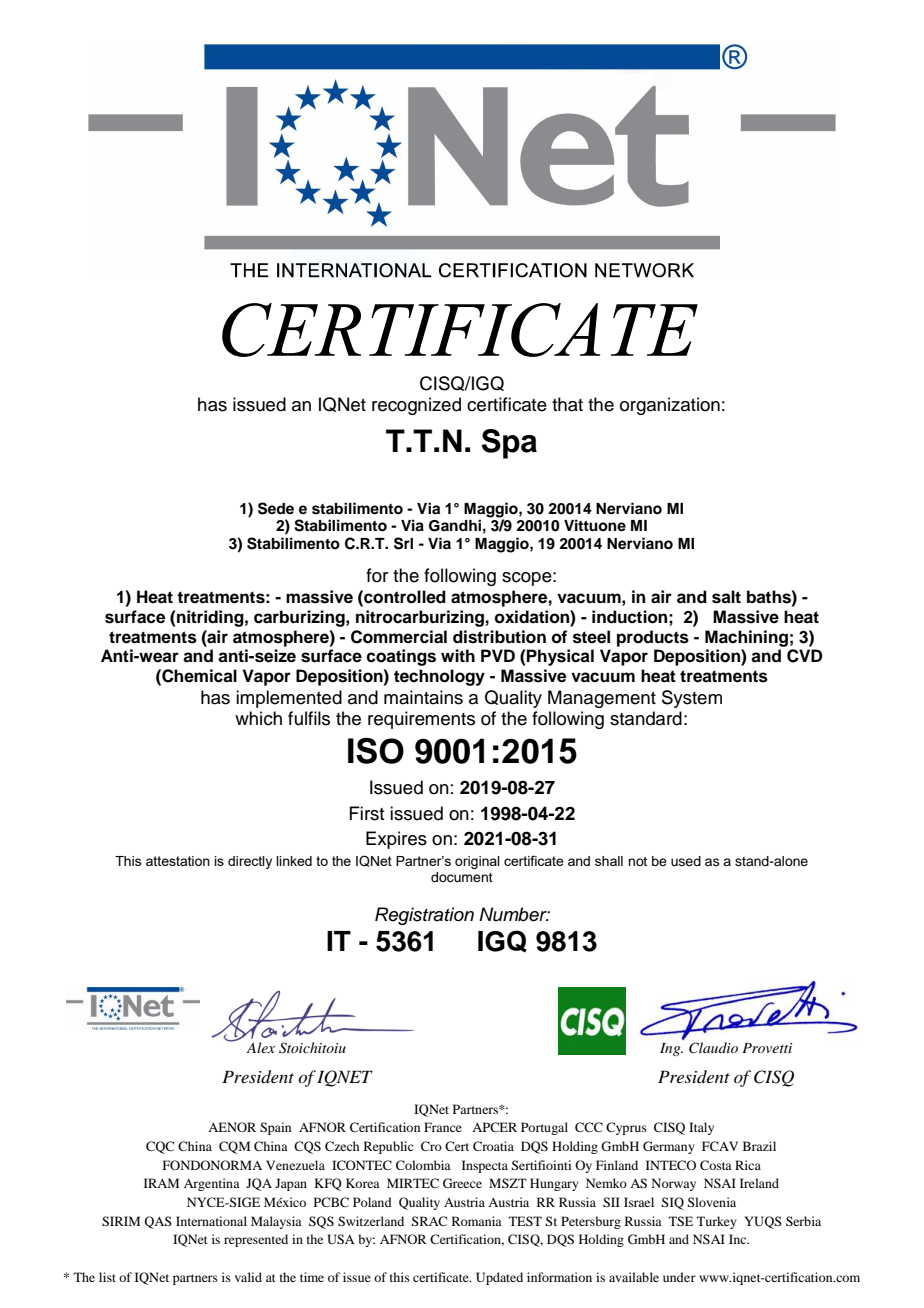 This screenshot has height=1308, width=924. What do you see at coordinates (276, 508) in the screenshot?
I see `Sede` at bounding box center [276, 508].
